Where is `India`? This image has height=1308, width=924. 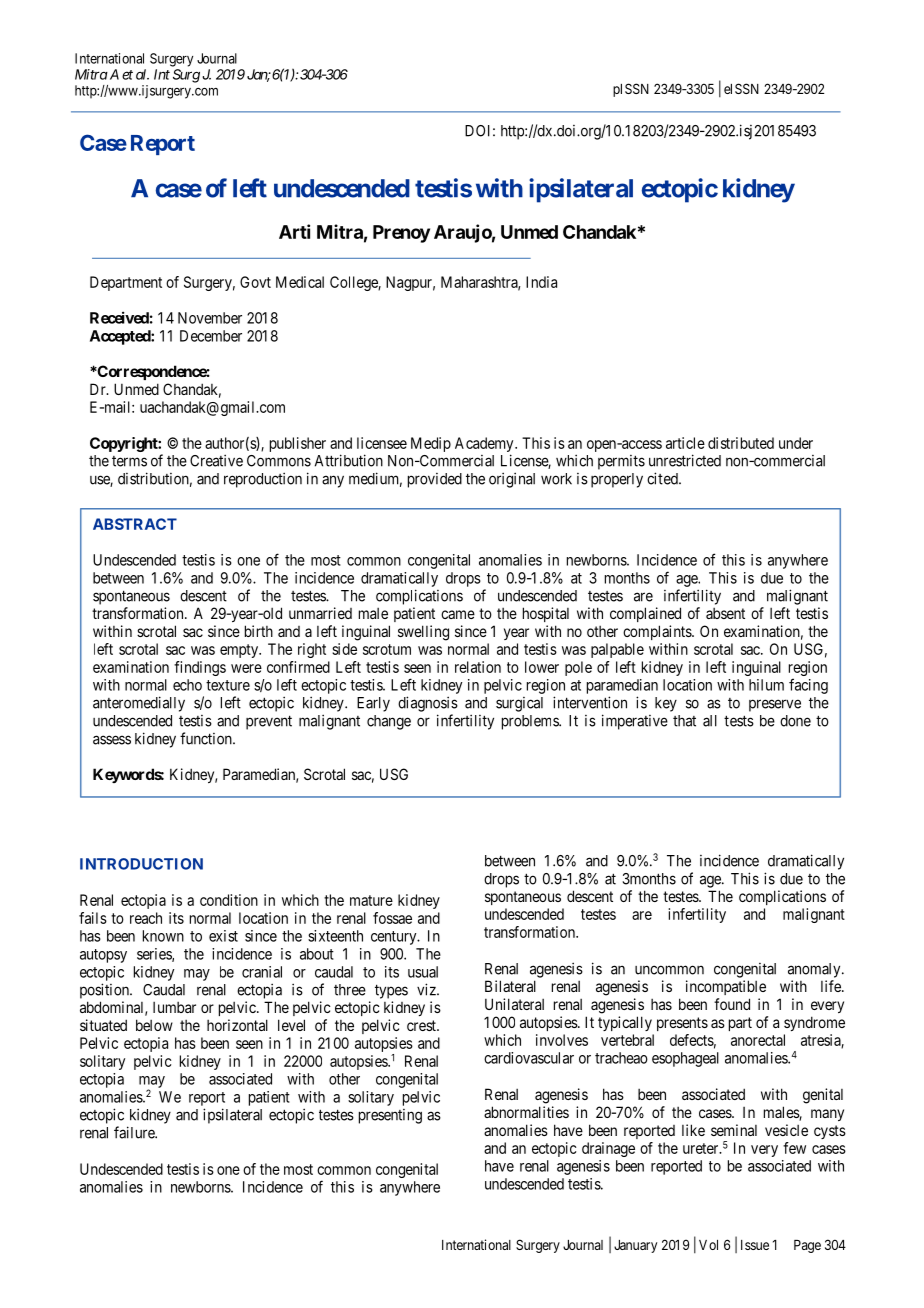
India is located at coordinates (541, 282).
